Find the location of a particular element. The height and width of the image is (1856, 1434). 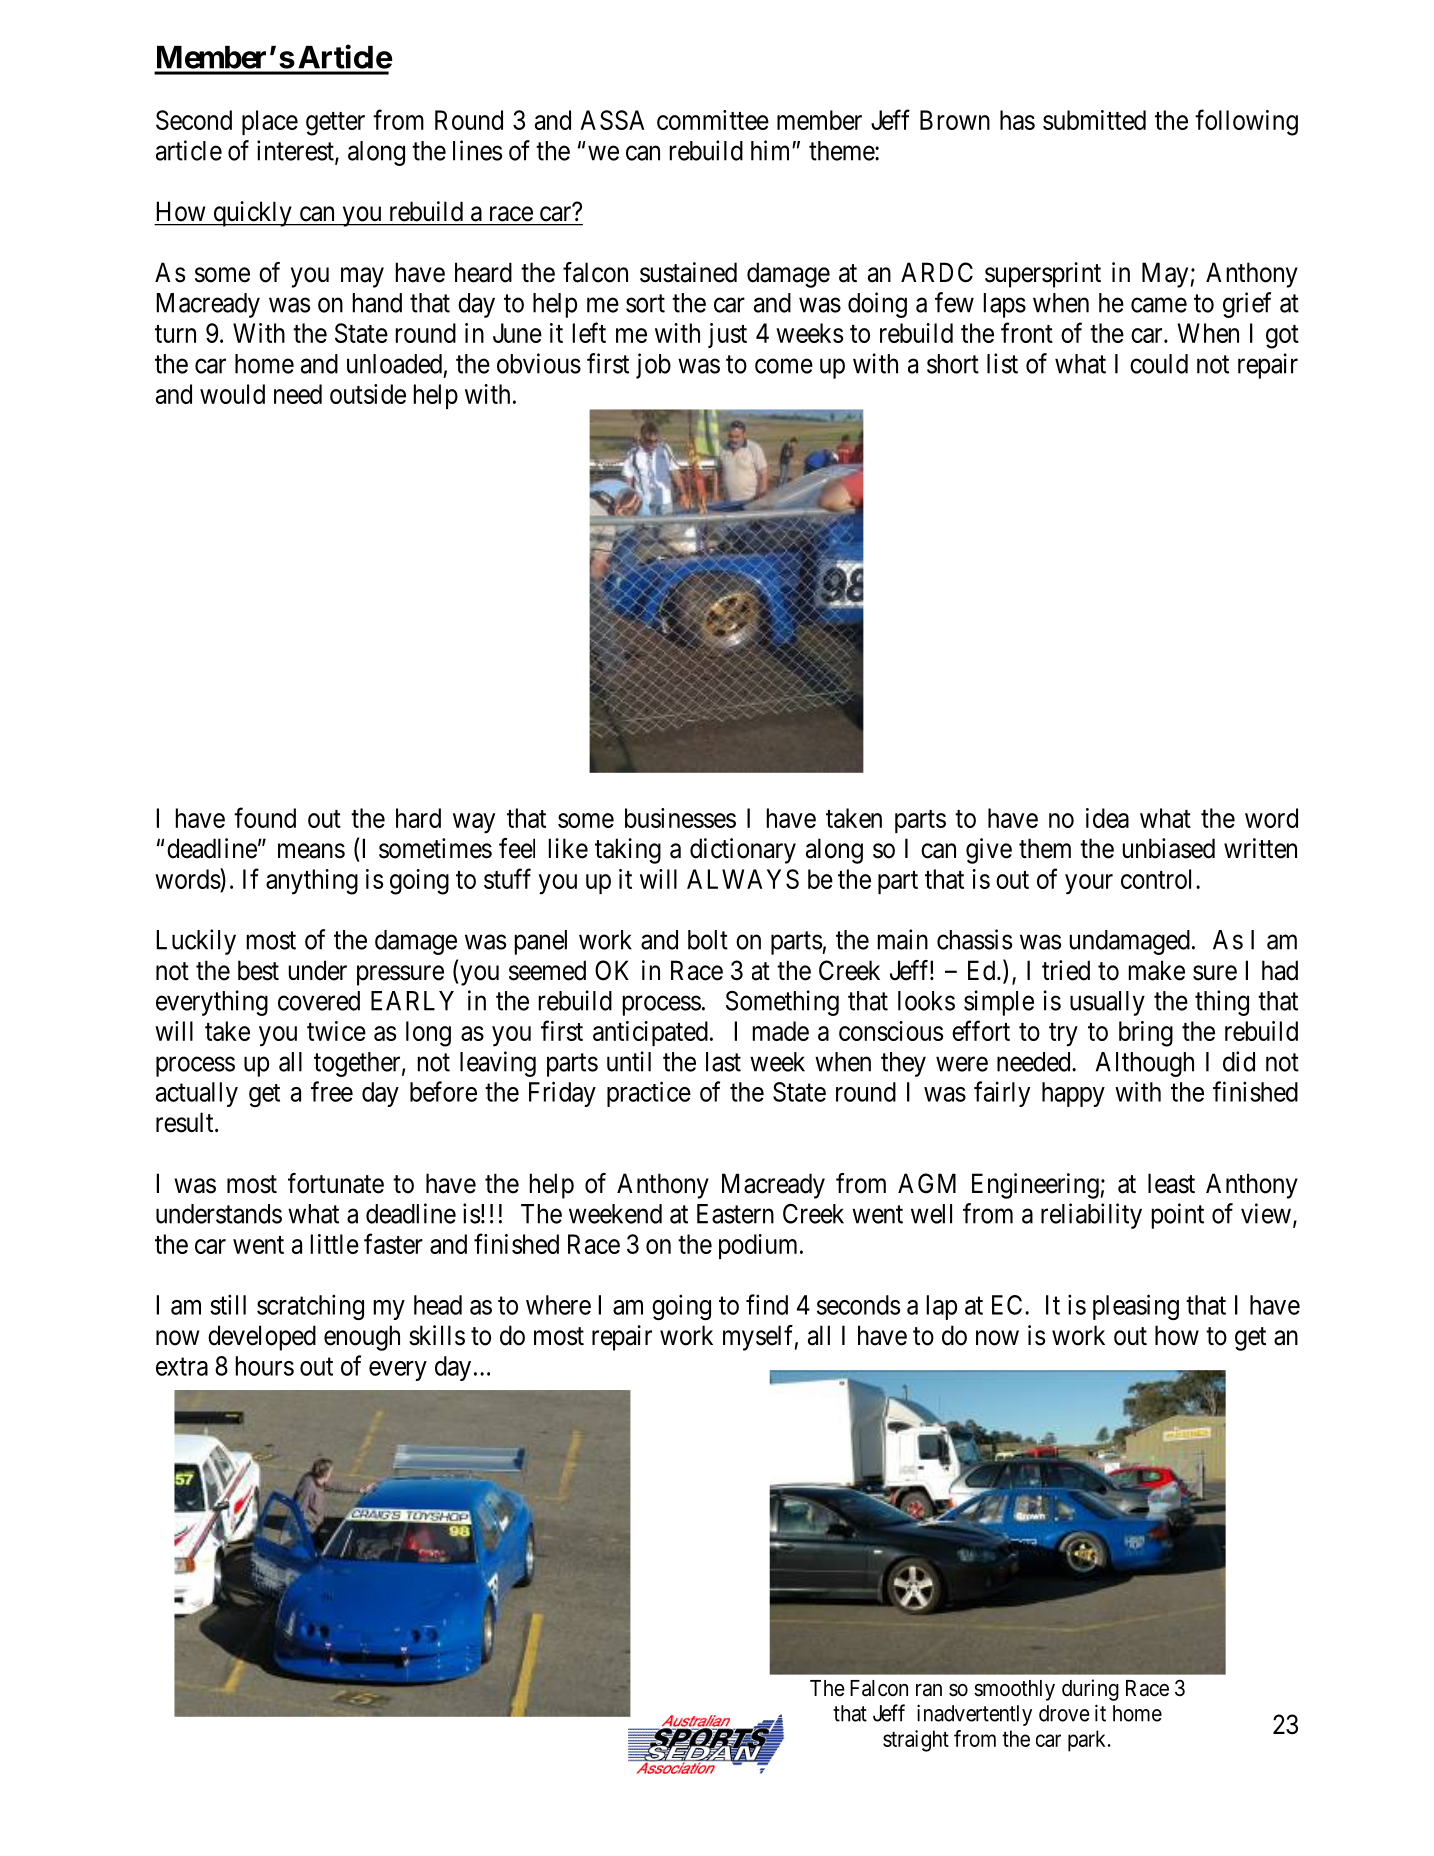

bolt is located at coordinates (708, 940).
